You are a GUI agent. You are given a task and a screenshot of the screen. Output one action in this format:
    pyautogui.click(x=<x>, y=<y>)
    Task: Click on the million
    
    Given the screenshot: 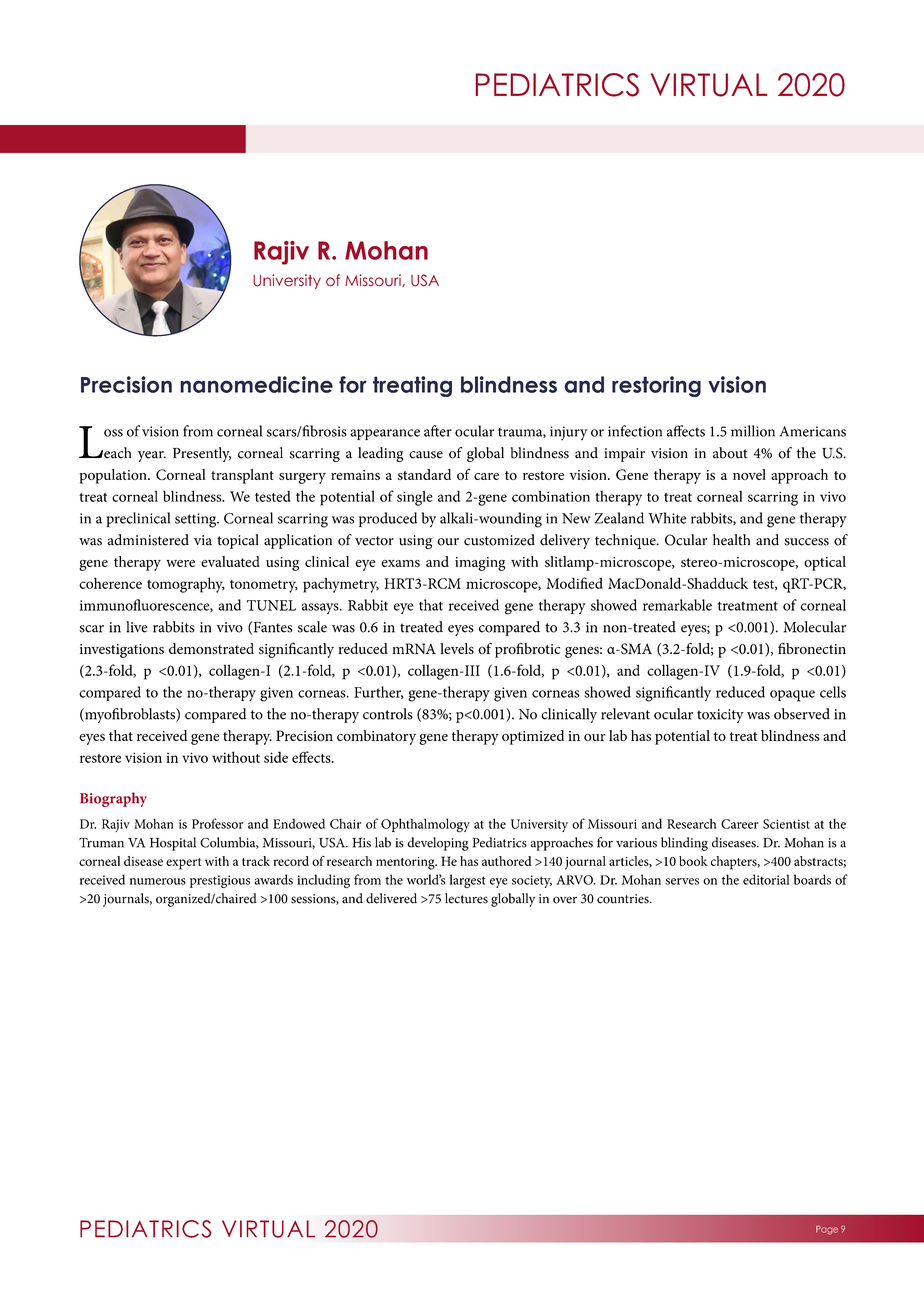 What is the action you would take?
    pyautogui.click(x=753, y=431)
